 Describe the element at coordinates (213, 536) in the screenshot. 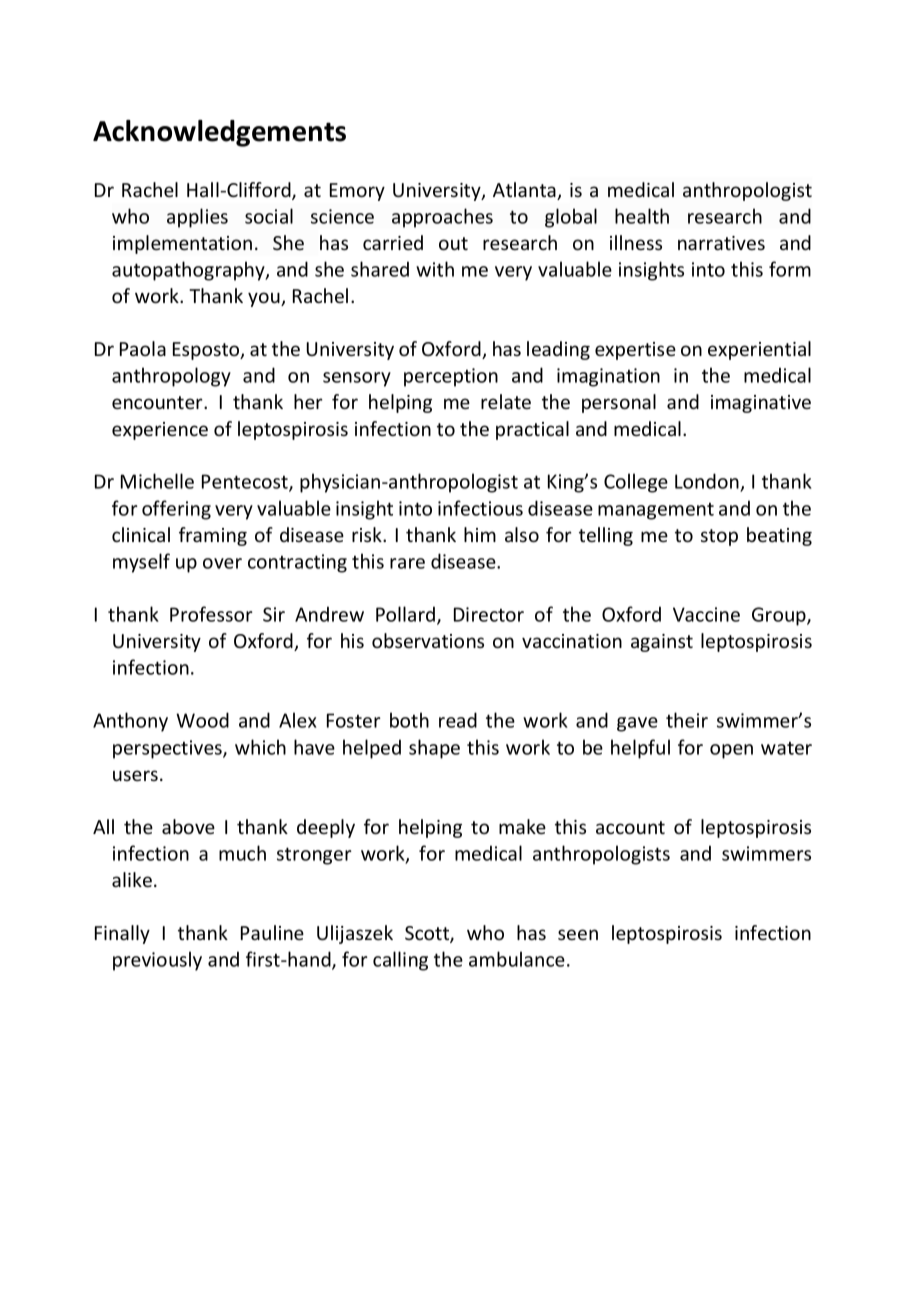

I see `framing` at that location.
